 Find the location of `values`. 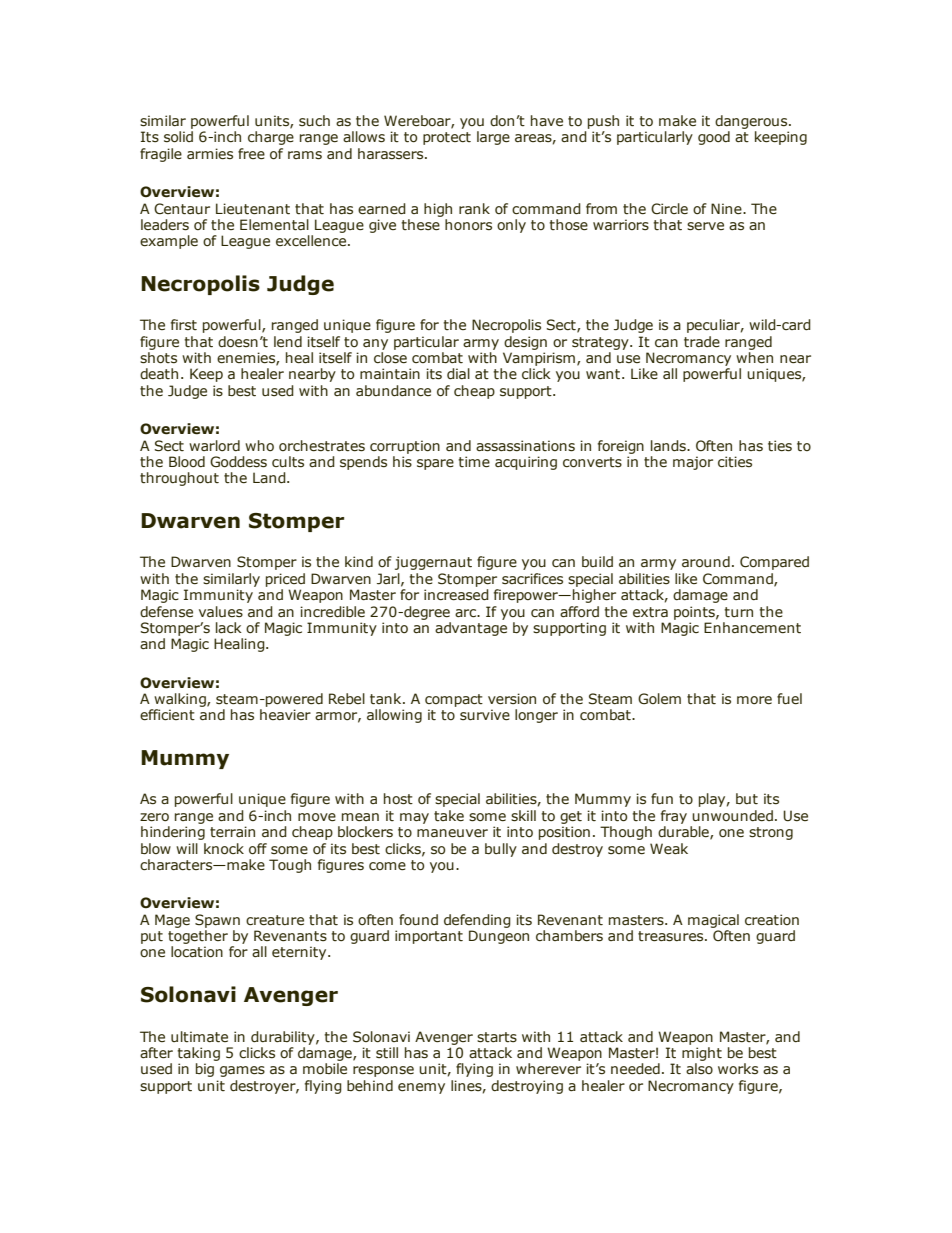

values is located at coordinates (221, 612).
